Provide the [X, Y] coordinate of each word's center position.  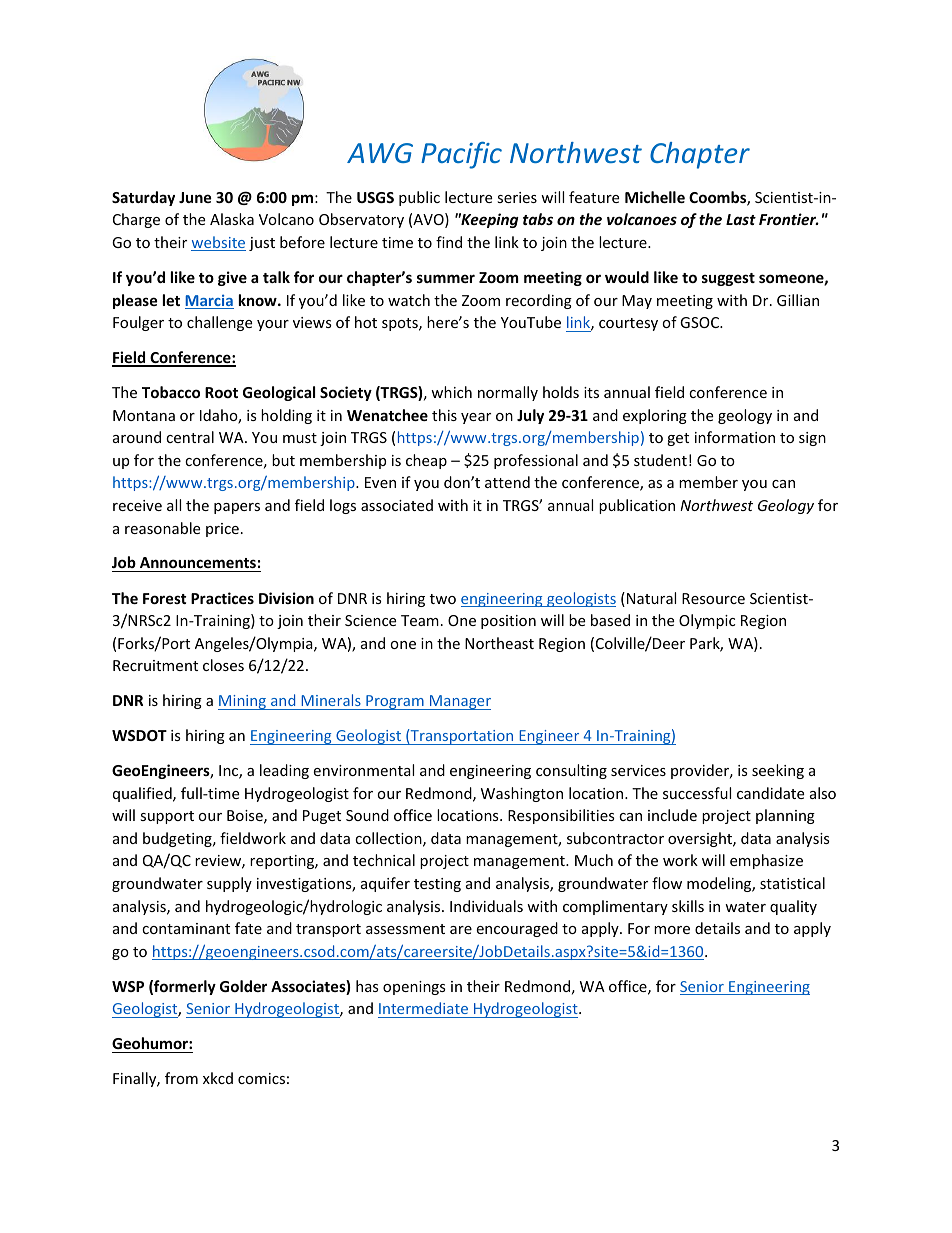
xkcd [218, 1078]
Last [741, 219]
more [672, 930]
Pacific [461, 155]
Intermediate [424, 1010]
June [195, 197]
